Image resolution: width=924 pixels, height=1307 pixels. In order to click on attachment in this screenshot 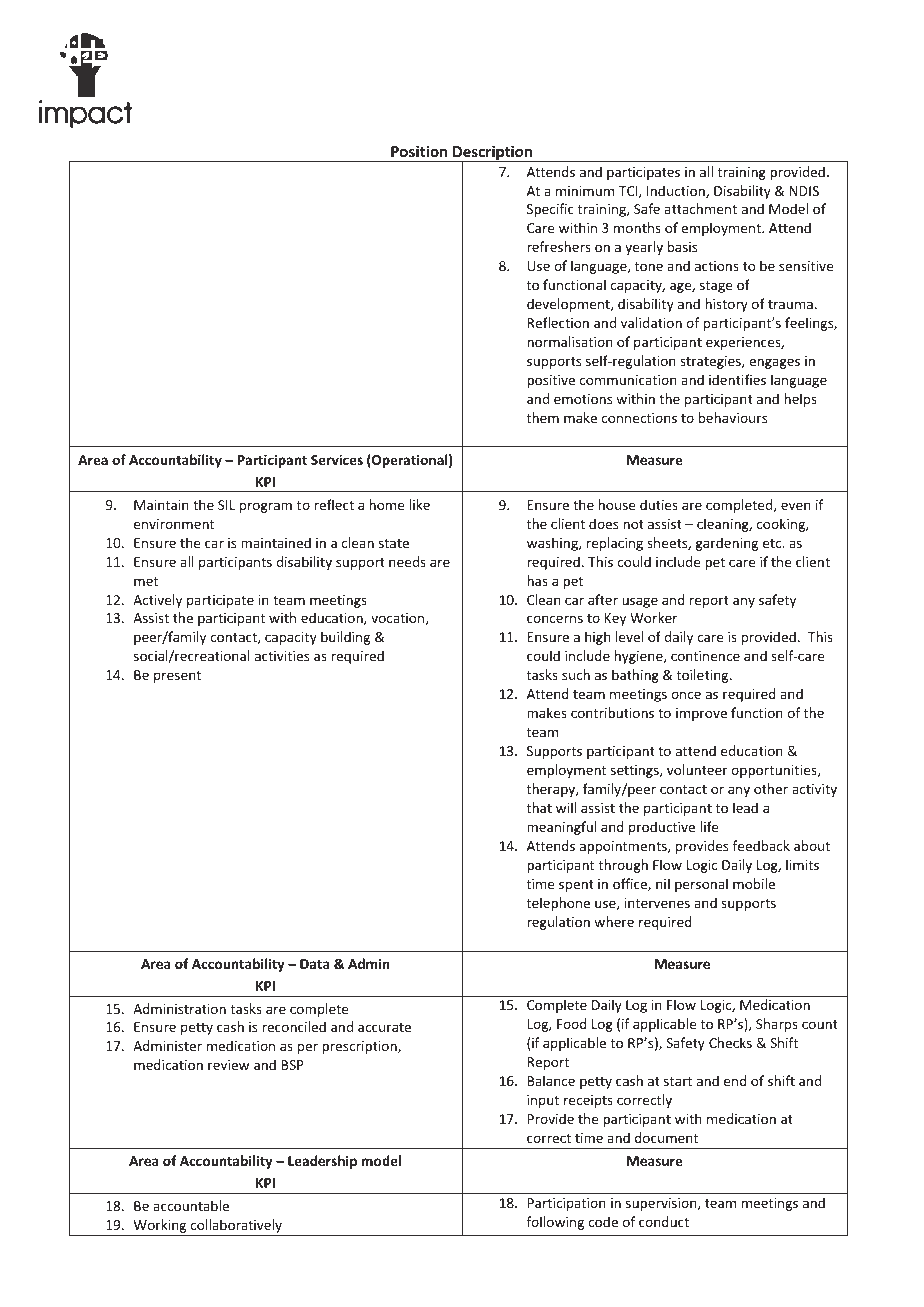, I will do `click(700, 208)`.
